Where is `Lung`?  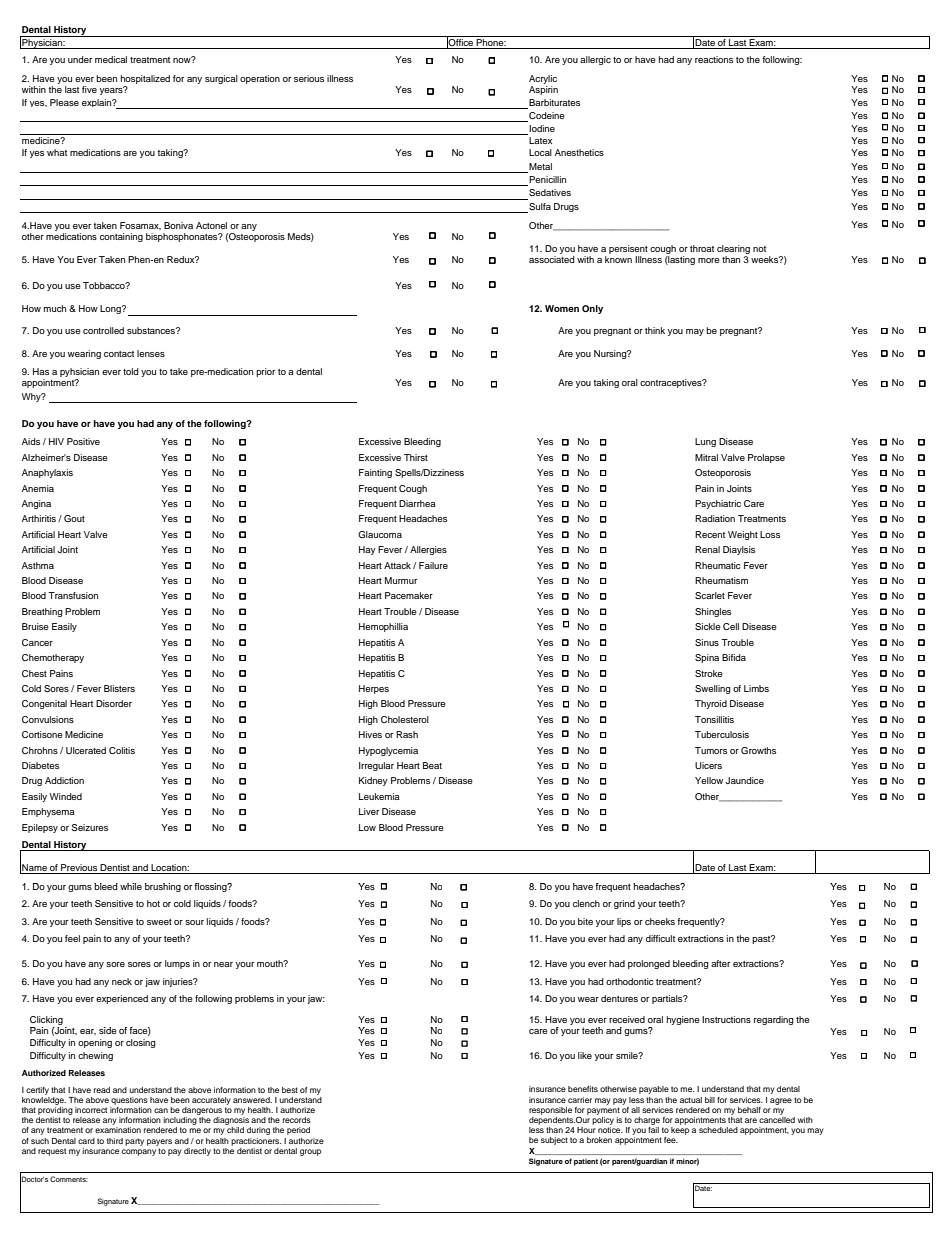
Lung is located at coordinates (705, 442).
